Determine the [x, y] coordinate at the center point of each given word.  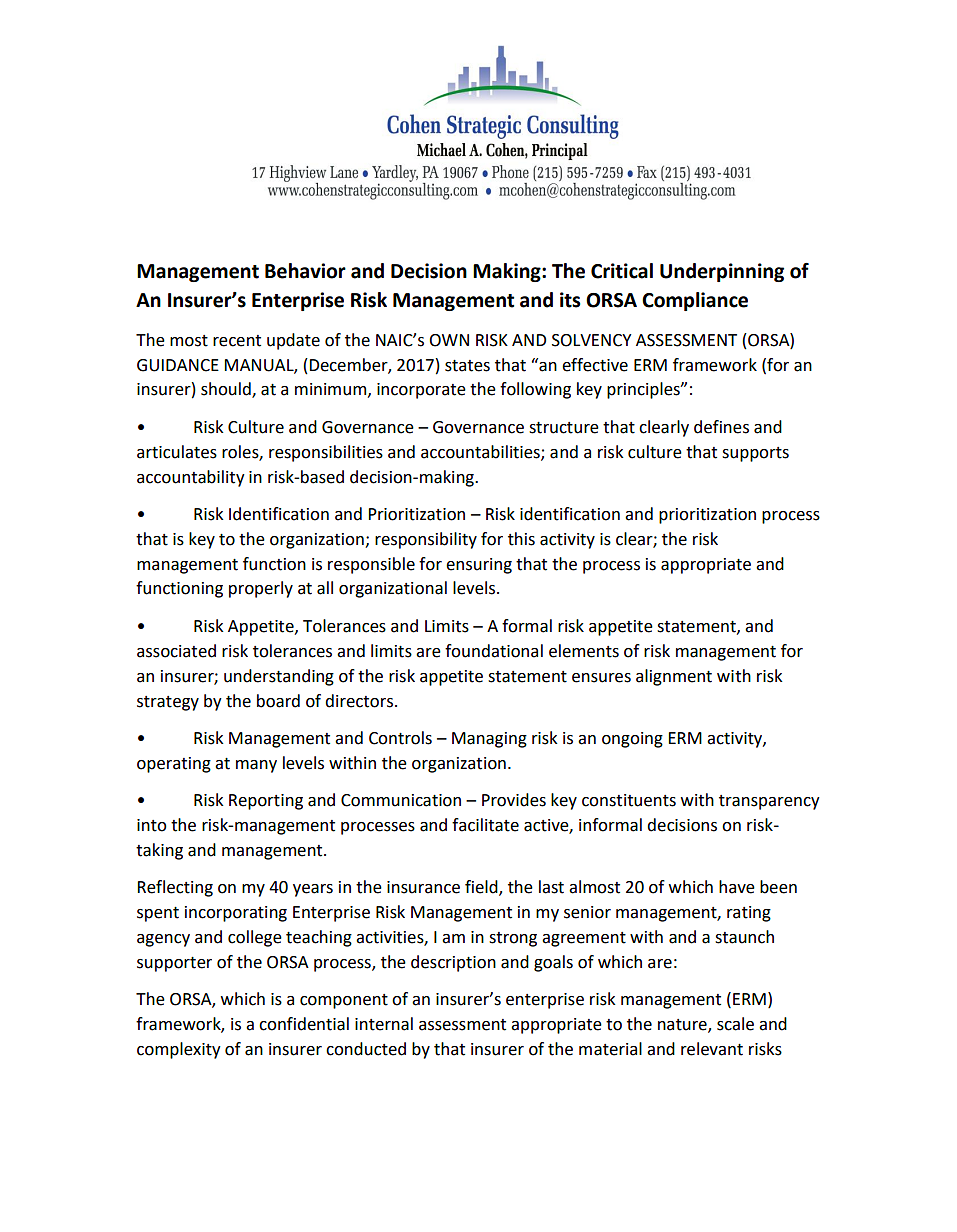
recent [237, 341]
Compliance [695, 301]
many [256, 766]
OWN [449, 340]
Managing [489, 740]
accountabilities [481, 452]
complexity [179, 1050]
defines [721, 427]
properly [261, 589]
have [737, 887]
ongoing [632, 740]
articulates [177, 452]
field [482, 888]
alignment [674, 677]
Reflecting [175, 888]
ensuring [479, 566]
